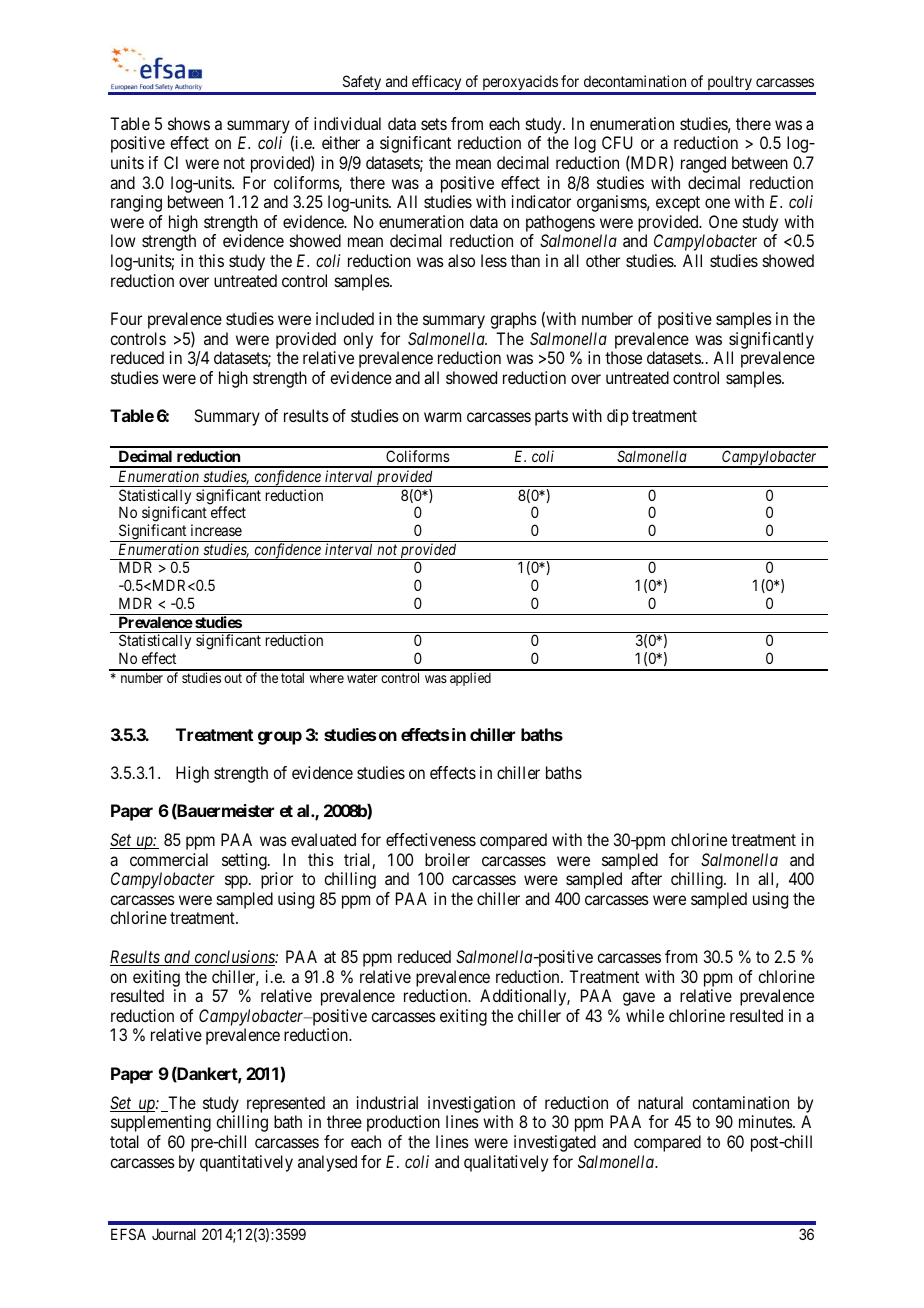 Image resolution: width=924 pixels, height=1308 pixels. What do you see at coordinates (189, 123) in the page?
I see `shows` at bounding box center [189, 123].
